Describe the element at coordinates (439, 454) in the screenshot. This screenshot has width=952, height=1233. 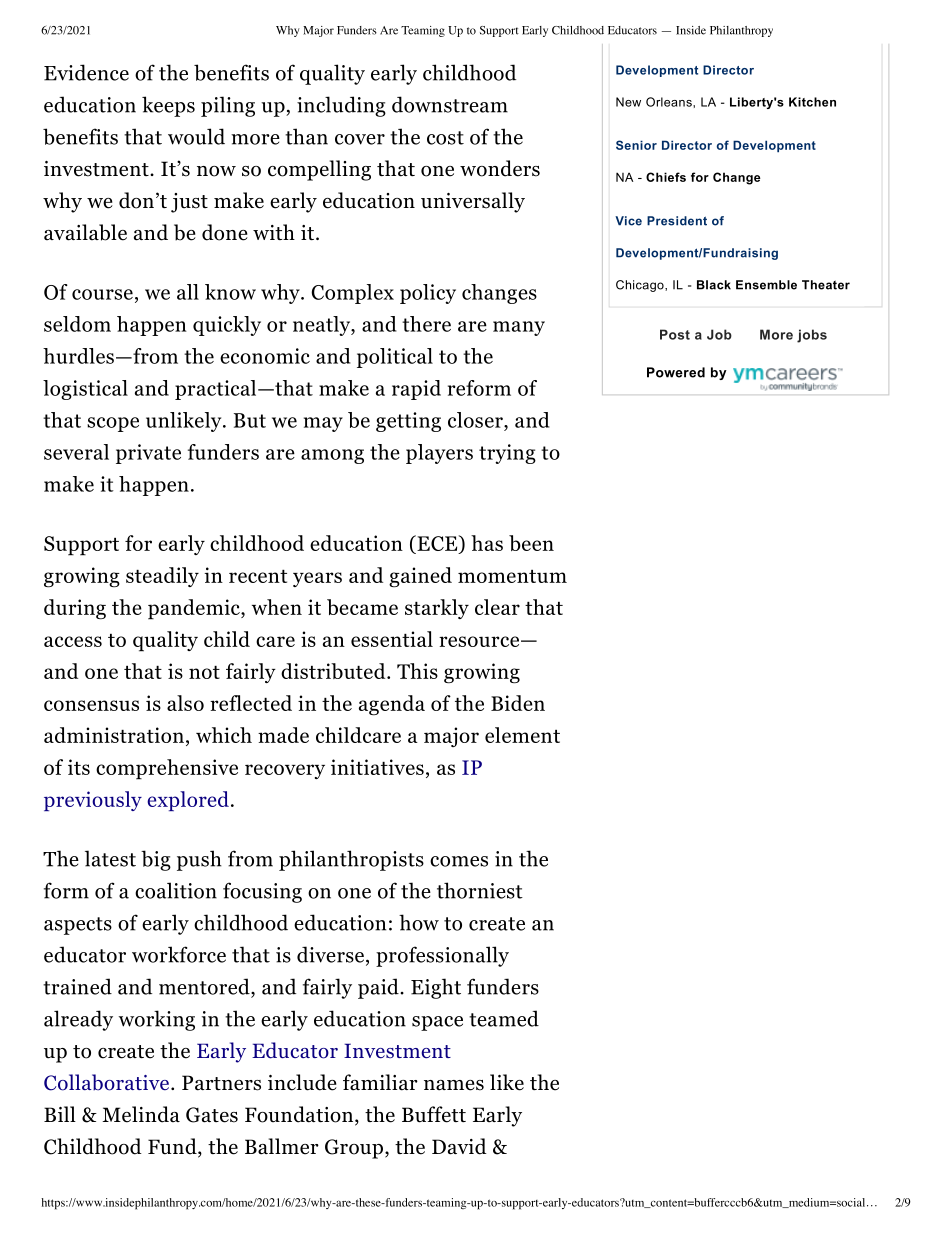
I see `players` at that location.
